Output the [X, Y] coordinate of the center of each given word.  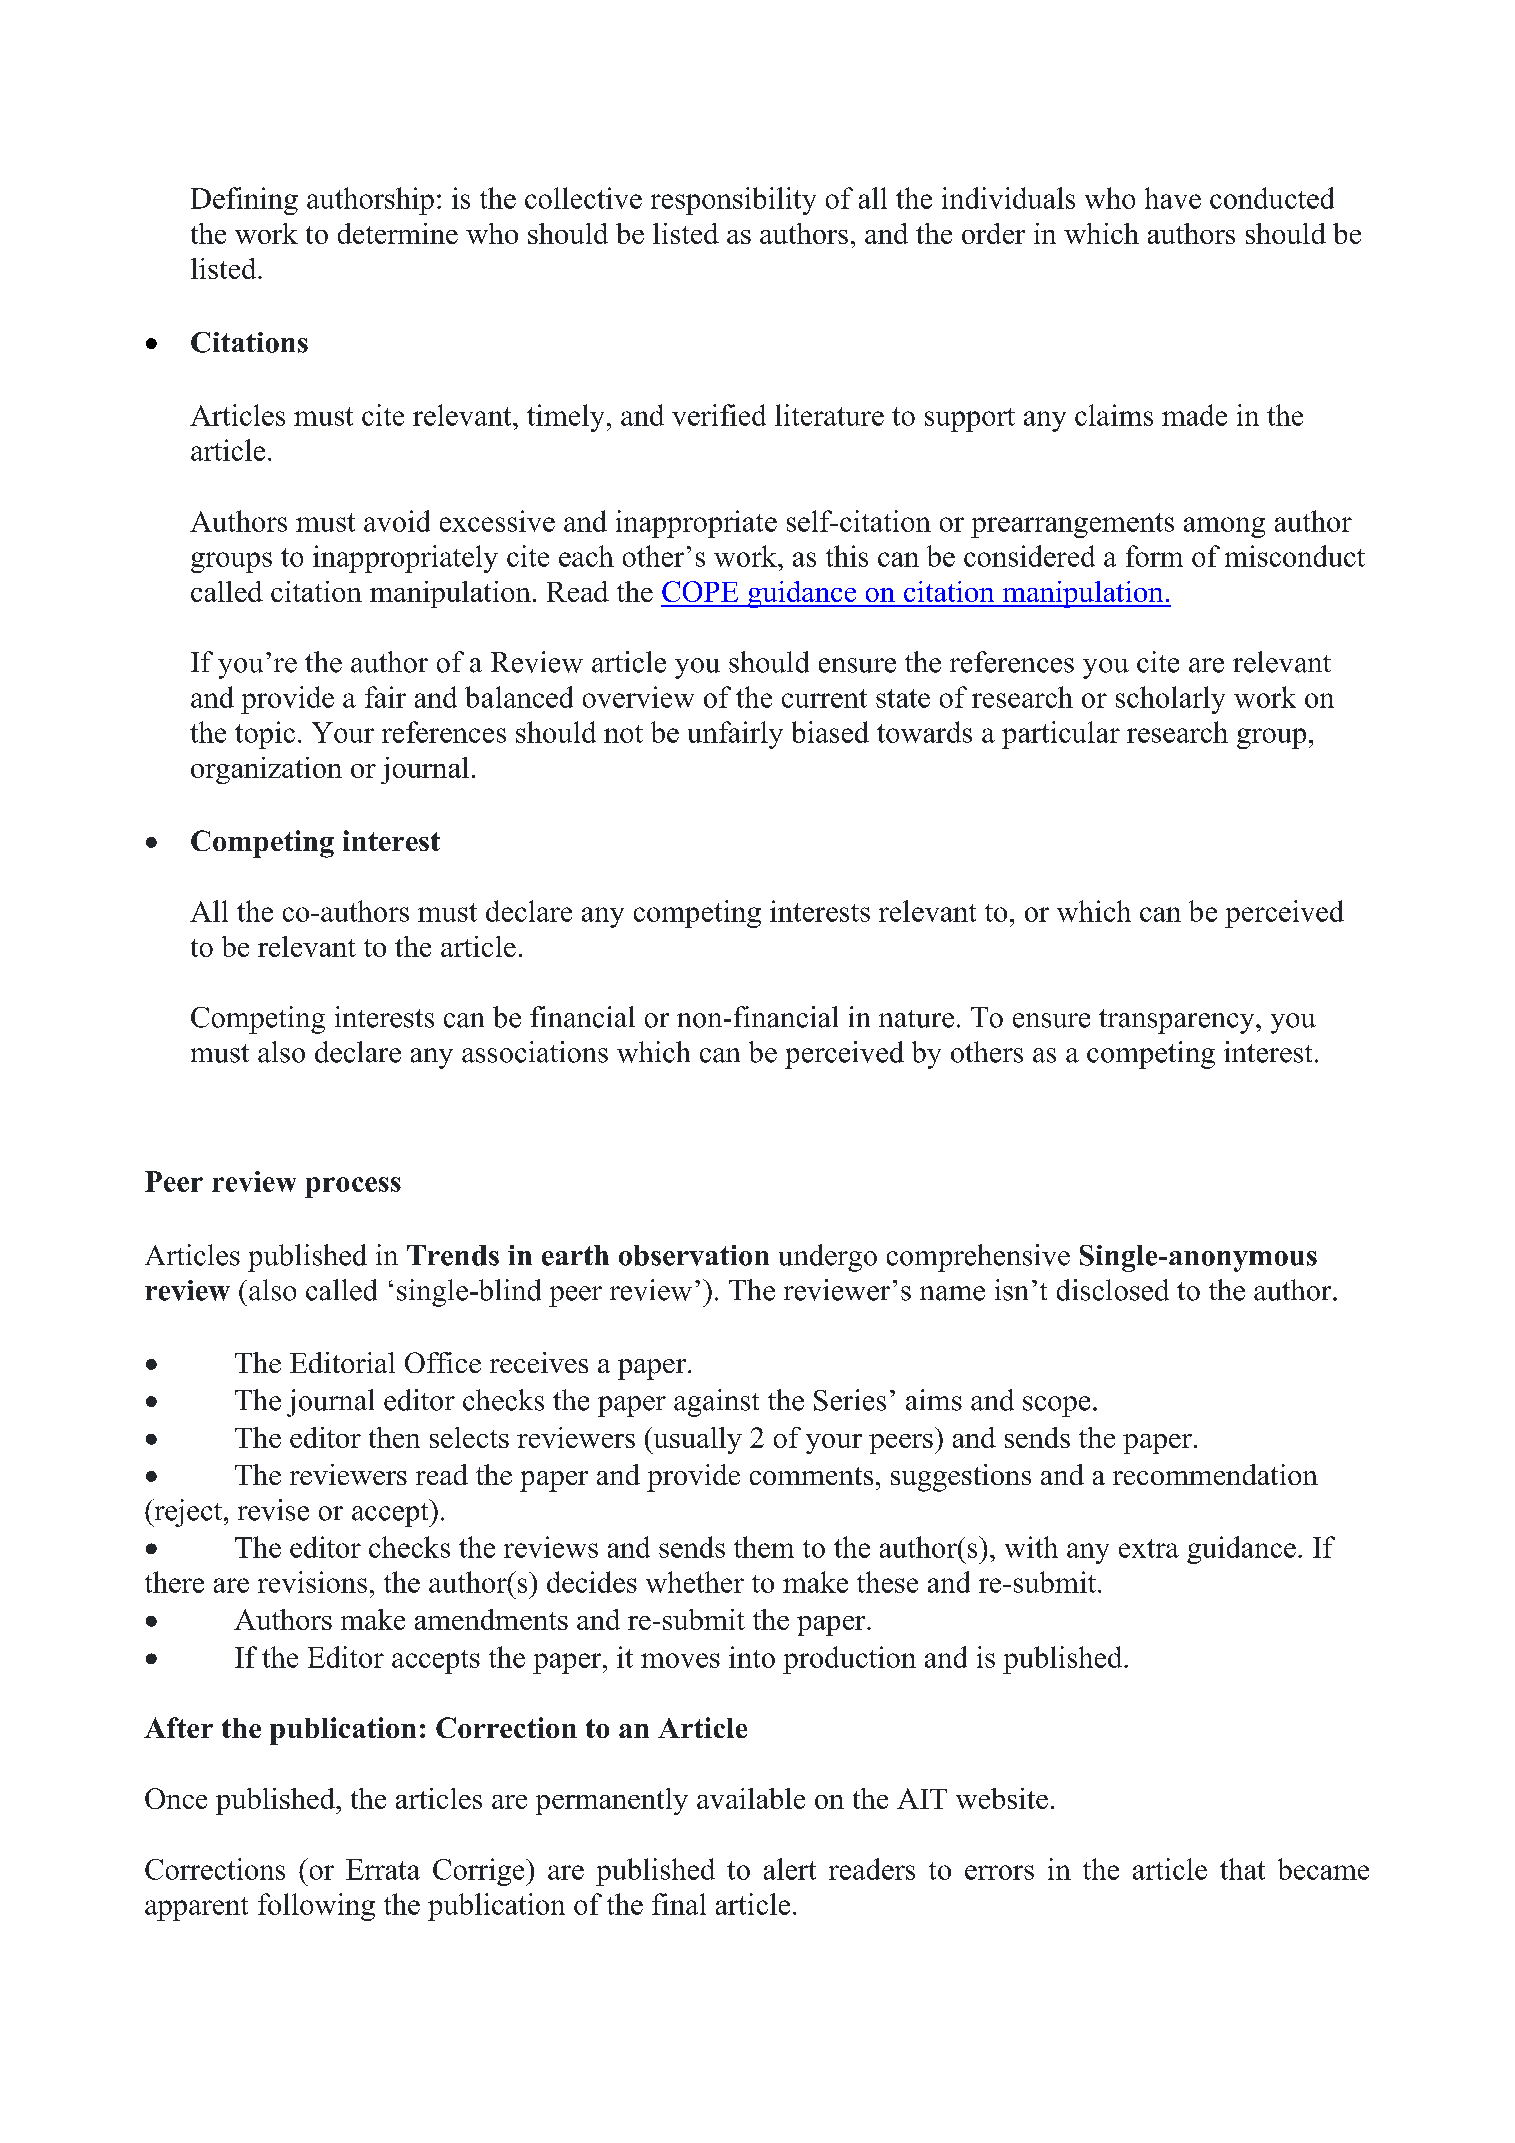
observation [694, 1255]
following [316, 1907]
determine [398, 233]
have [1173, 198]
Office [443, 1362]
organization [266, 770]
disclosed [1113, 1290]
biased [830, 732]
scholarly [1170, 700]
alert [790, 1869]
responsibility [733, 201]
